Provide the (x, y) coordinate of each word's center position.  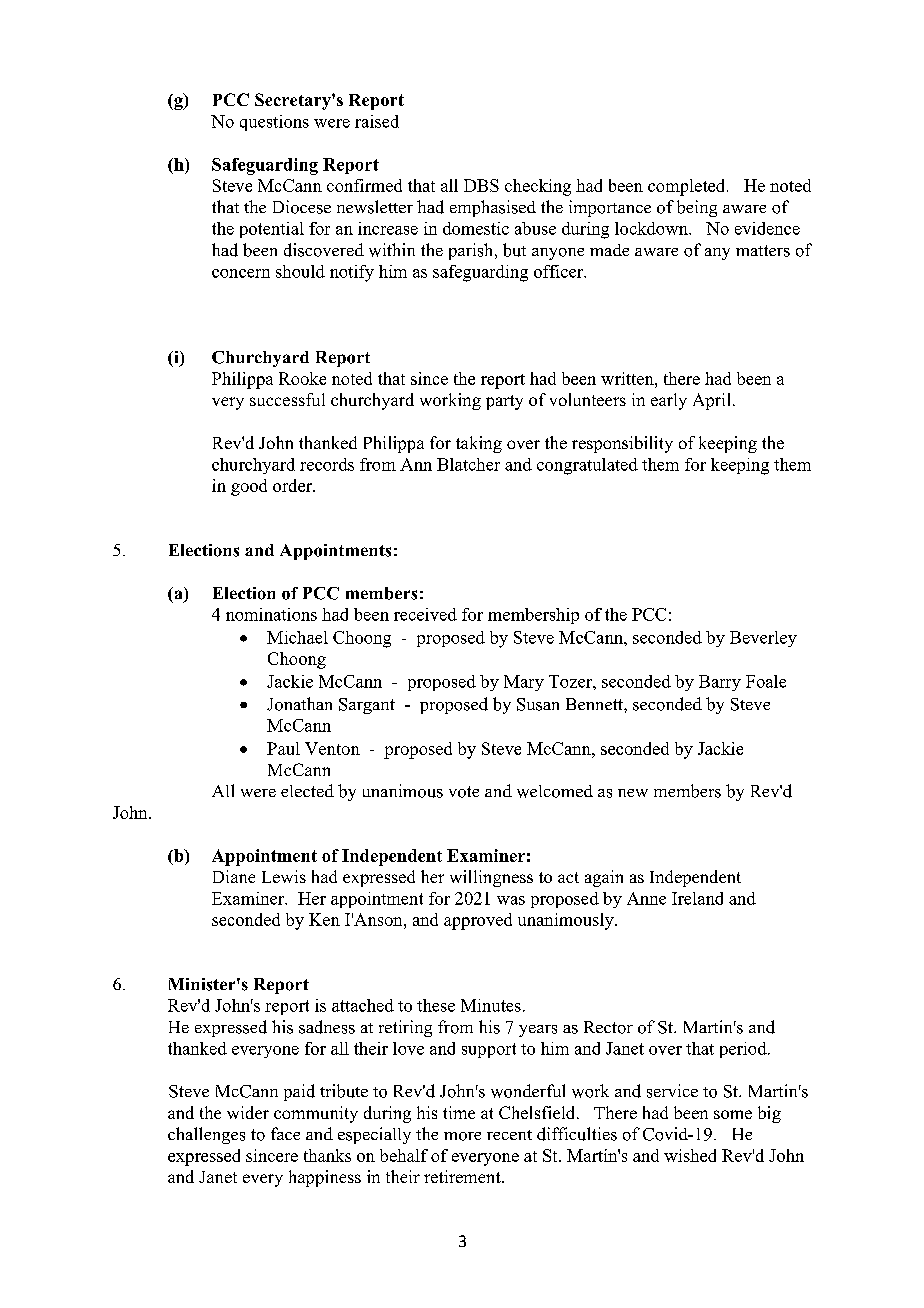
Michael (297, 637)
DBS (481, 185)
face (285, 1133)
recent (509, 1135)
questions (274, 123)
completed (688, 187)
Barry (720, 683)
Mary (524, 683)
